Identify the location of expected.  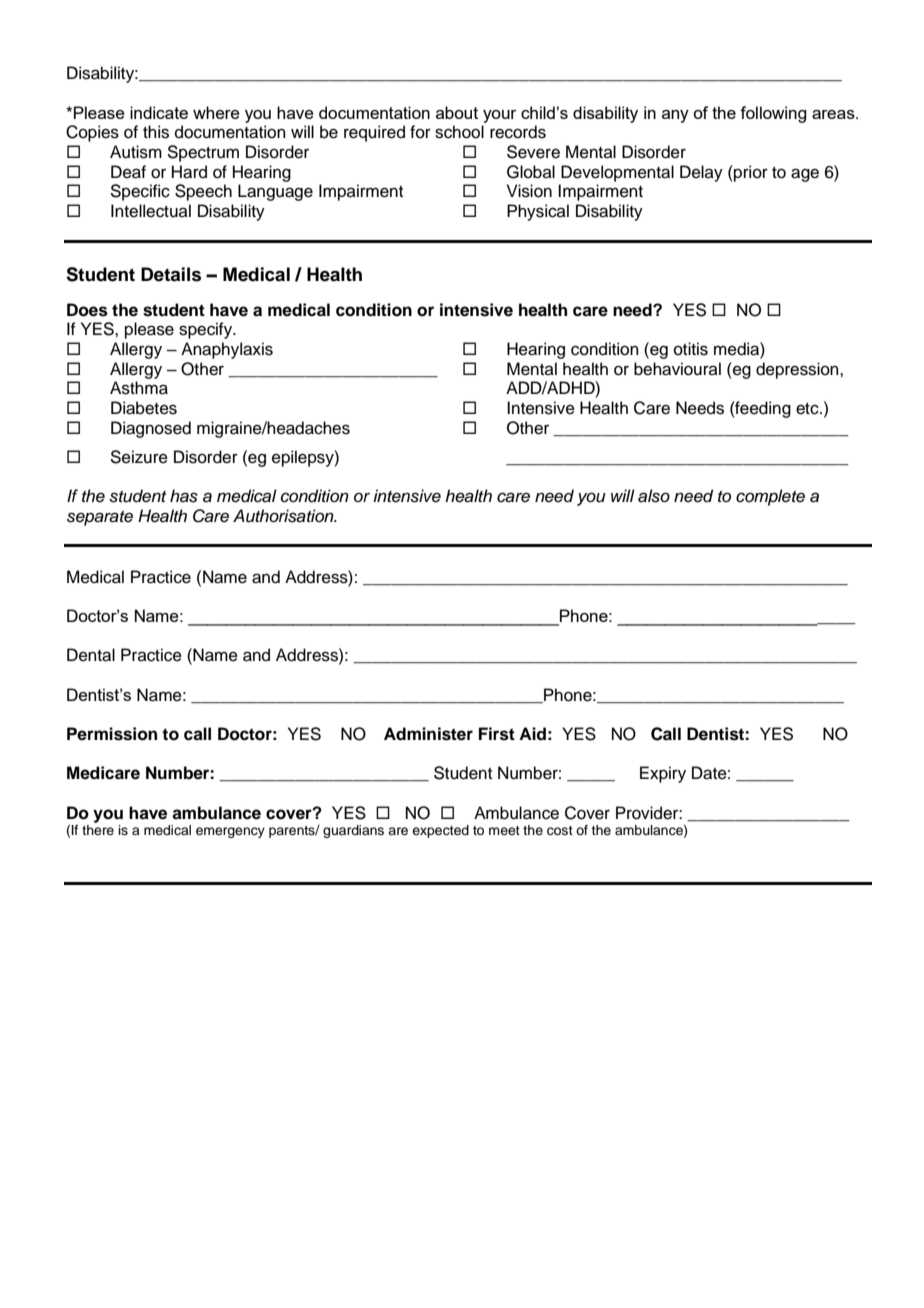
(440, 831).
